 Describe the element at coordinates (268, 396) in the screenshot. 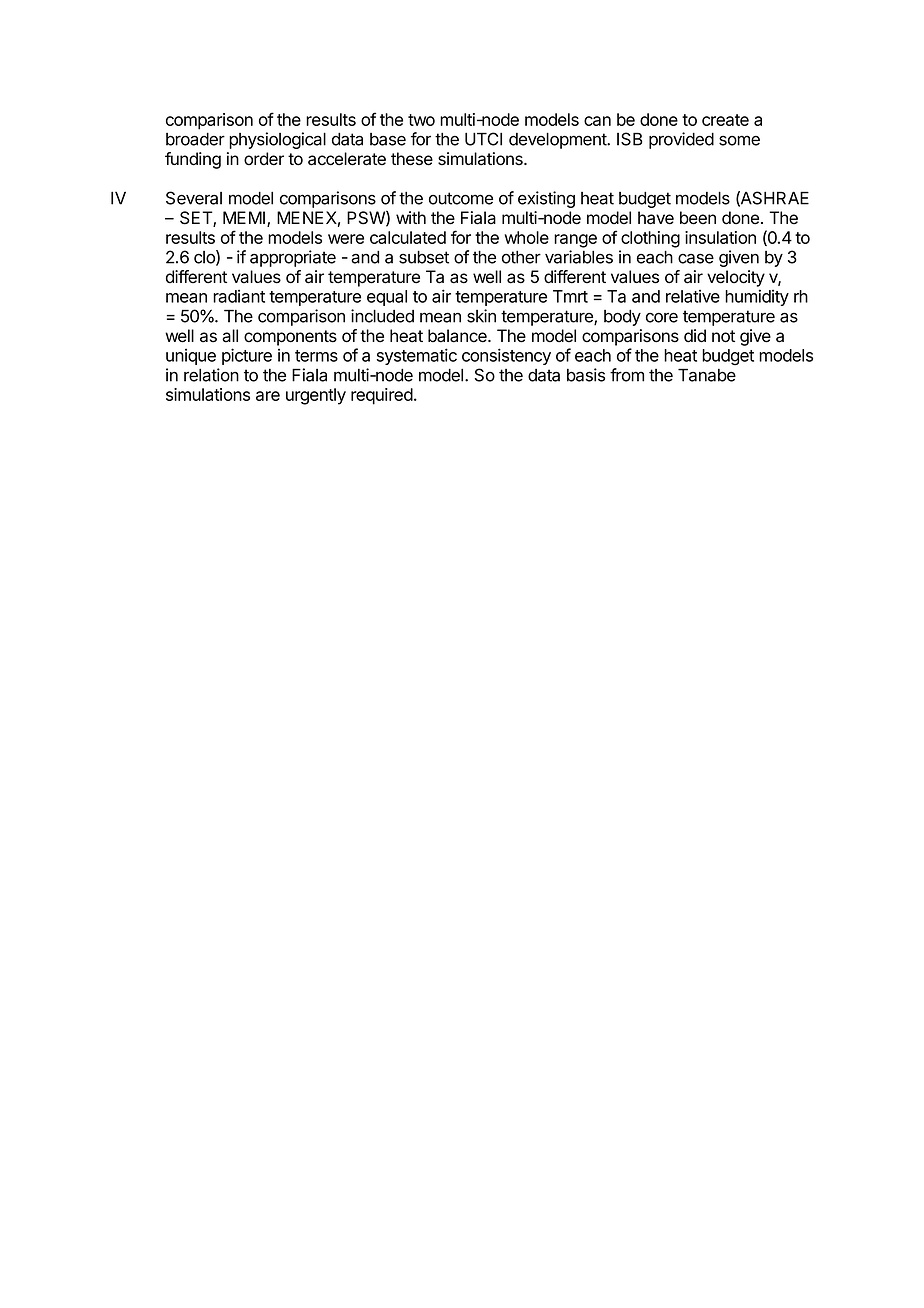

I see `are` at that location.
